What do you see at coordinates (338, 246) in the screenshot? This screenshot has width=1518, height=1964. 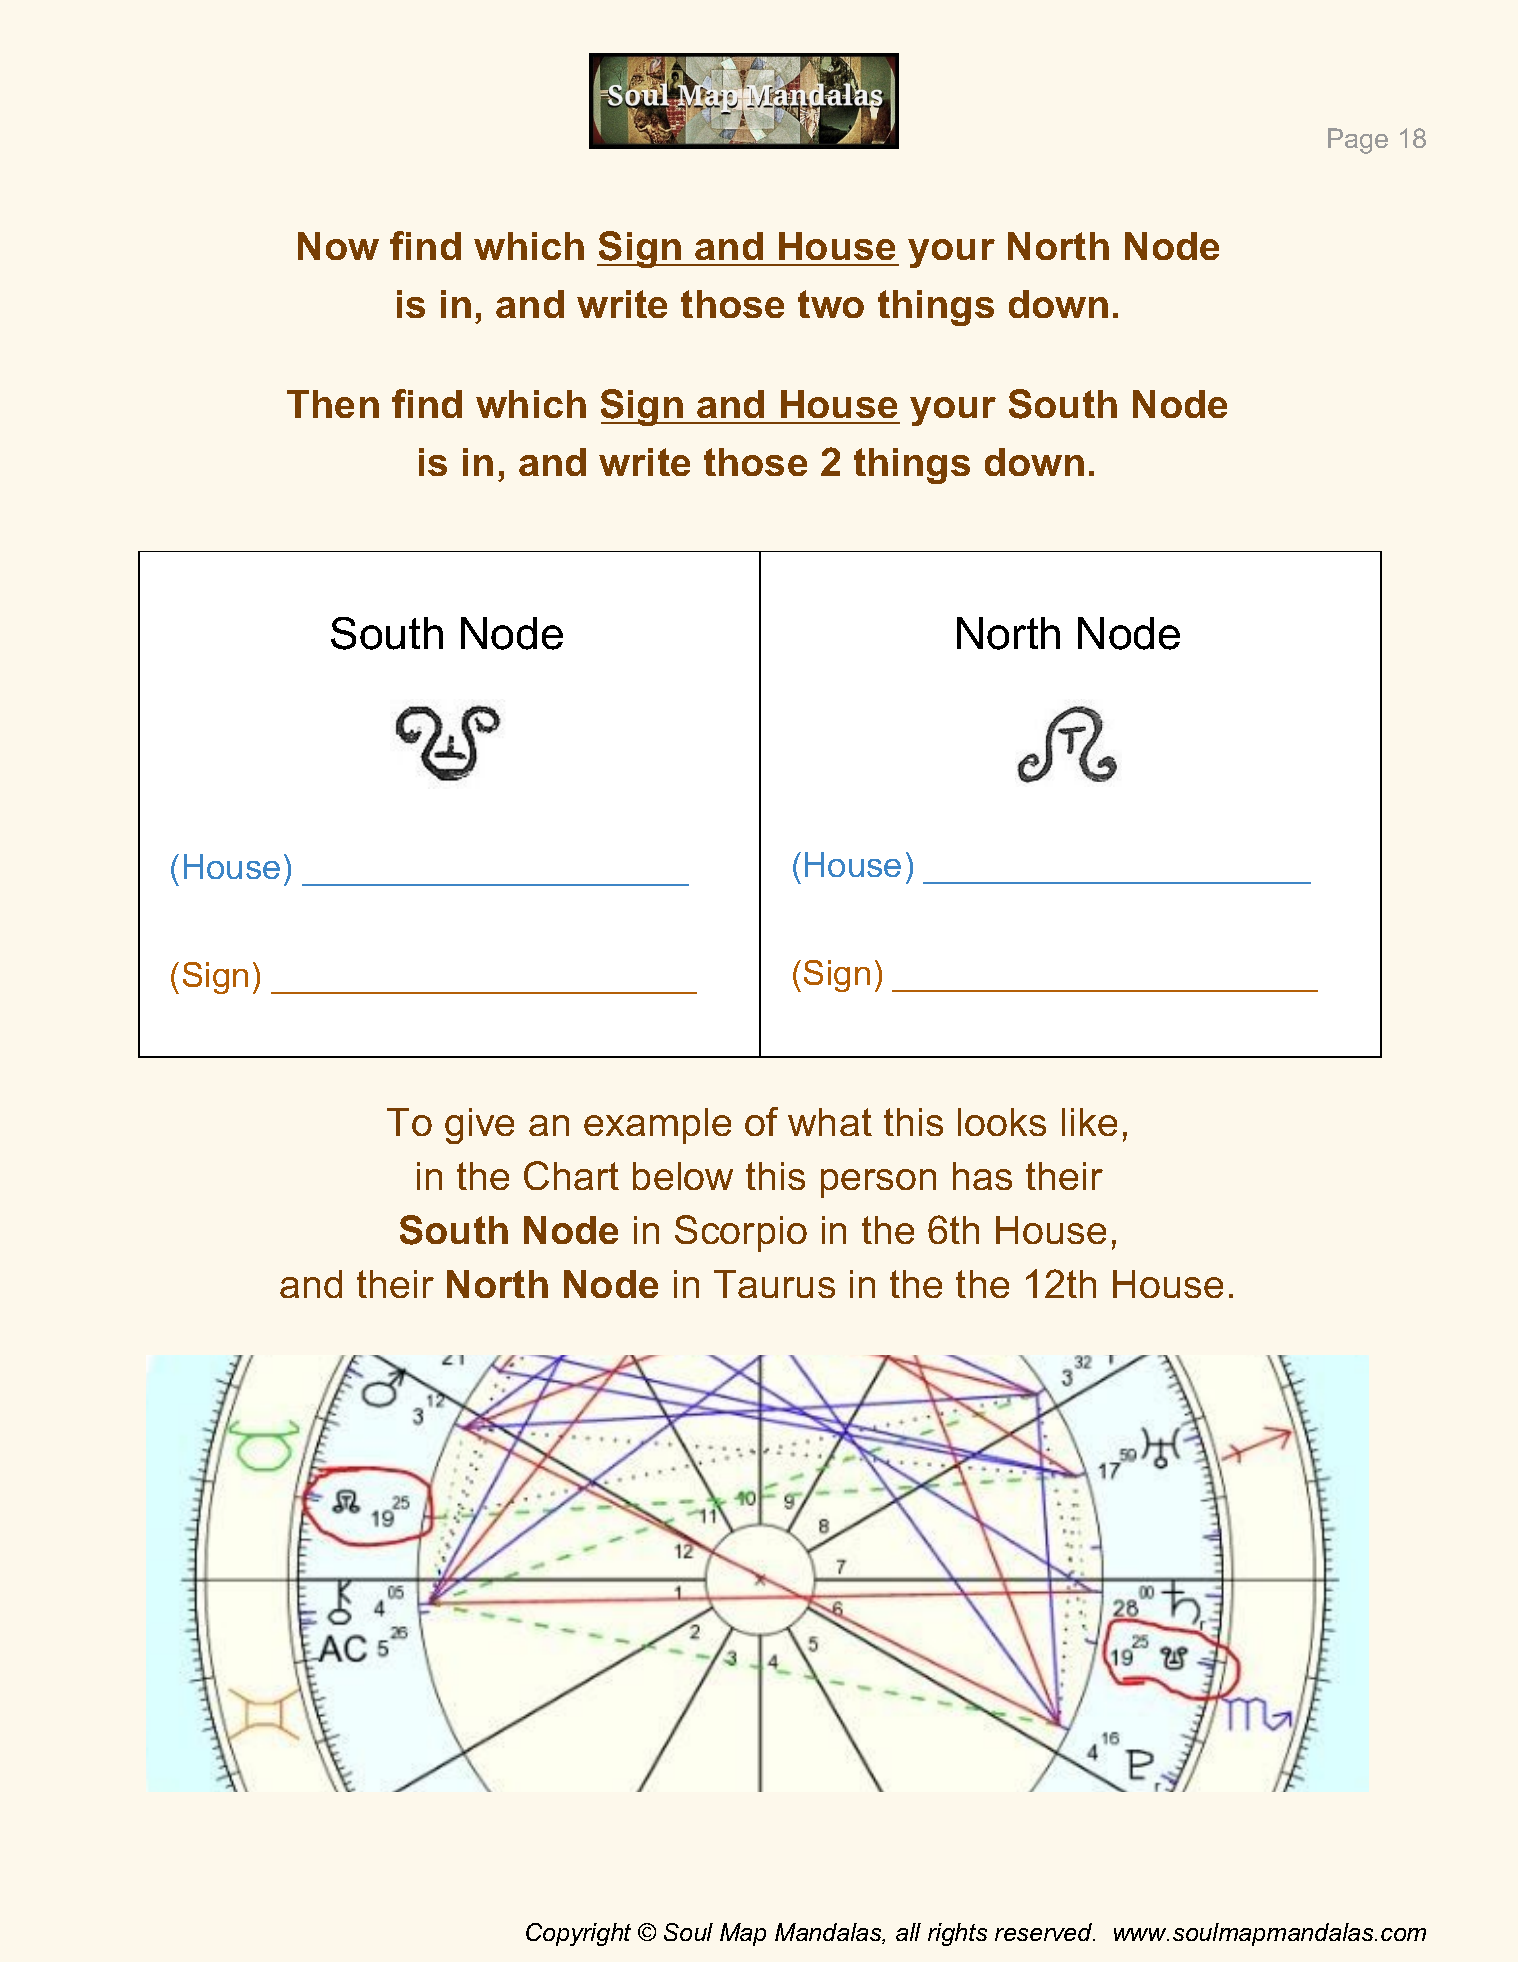 I see `Now` at bounding box center [338, 246].
